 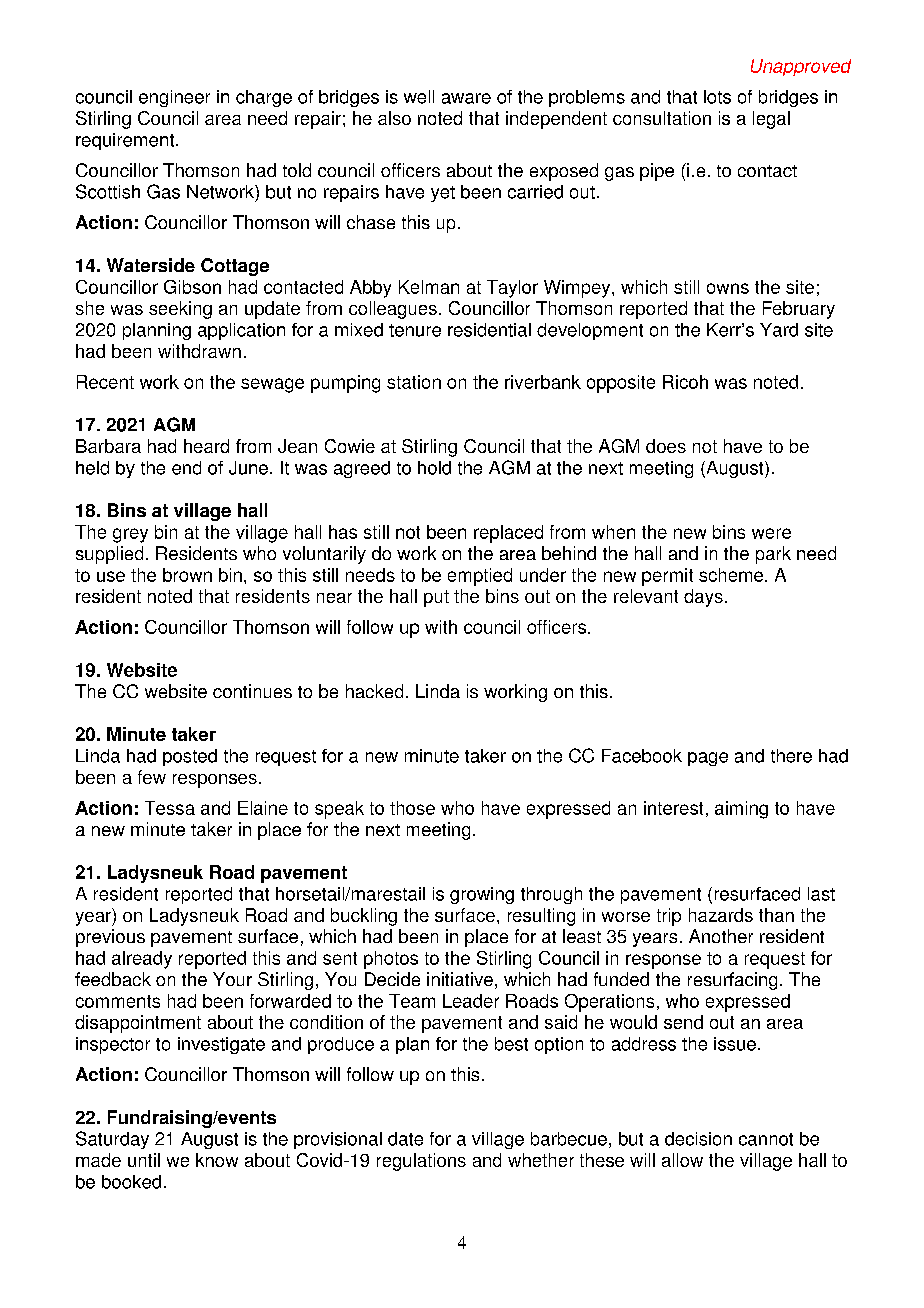 I want to click on lots, so click(x=717, y=97).
